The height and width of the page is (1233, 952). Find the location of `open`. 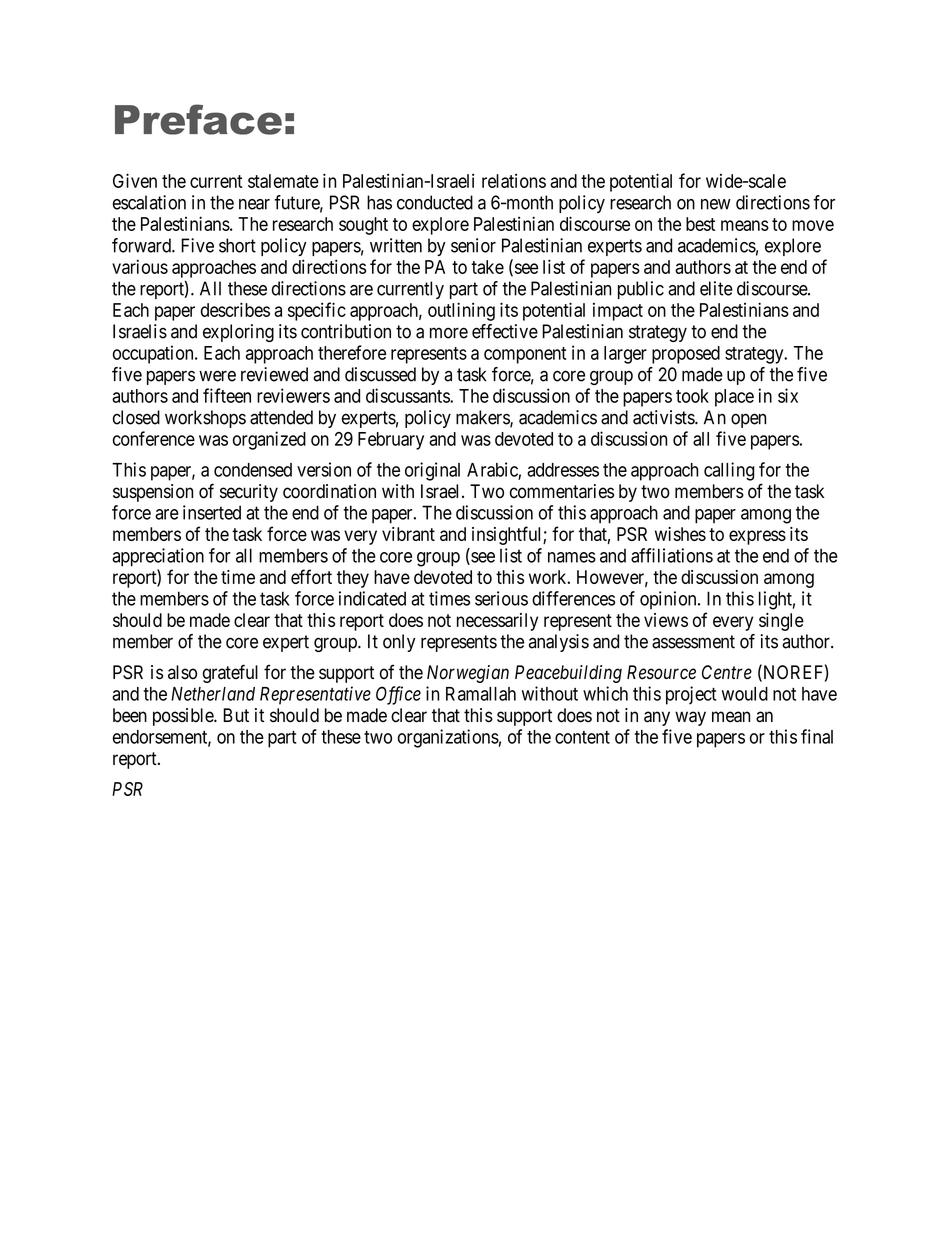

open is located at coordinates (748, 420).
